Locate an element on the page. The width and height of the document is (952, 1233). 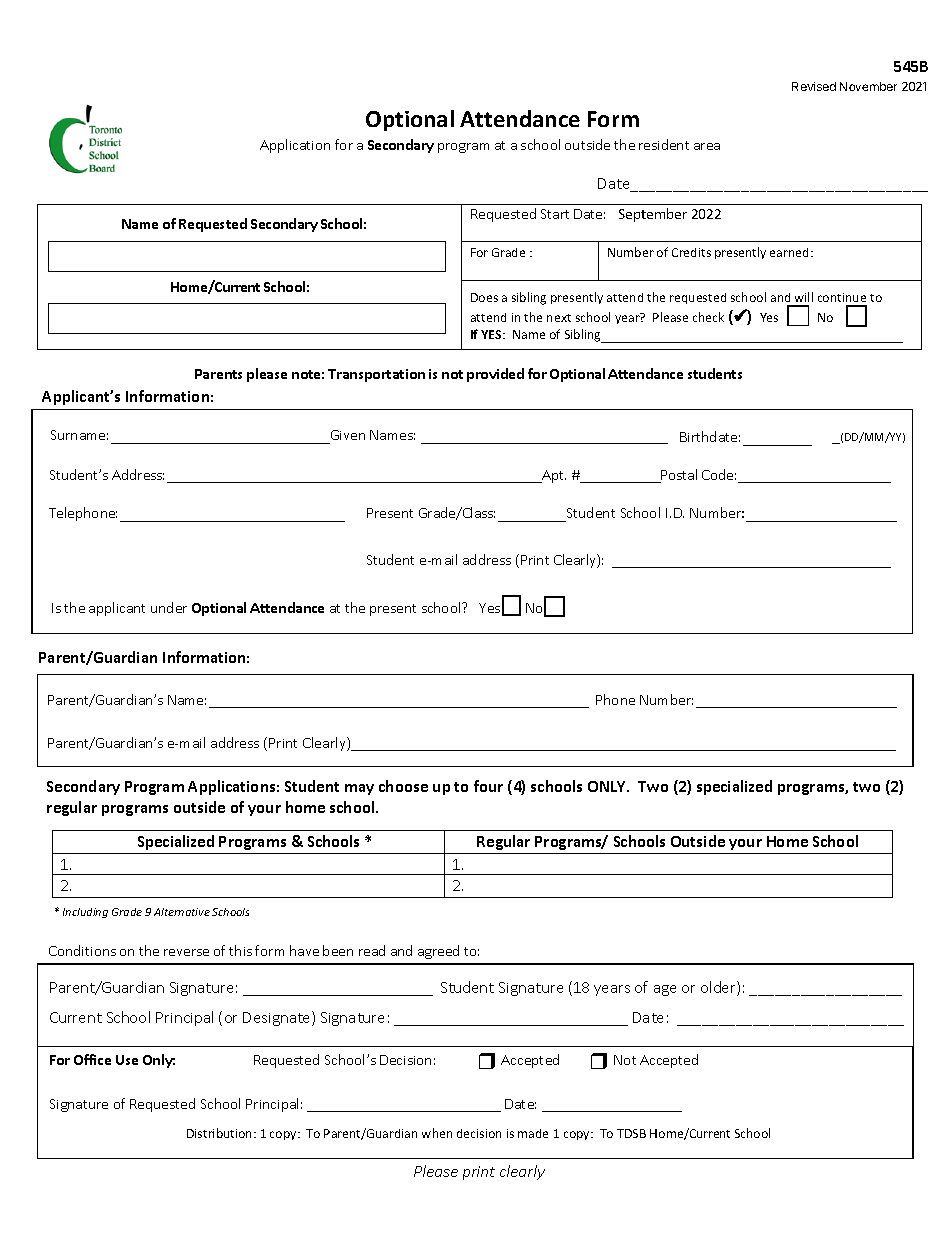
Apt is located at coordinates (553, 476).
